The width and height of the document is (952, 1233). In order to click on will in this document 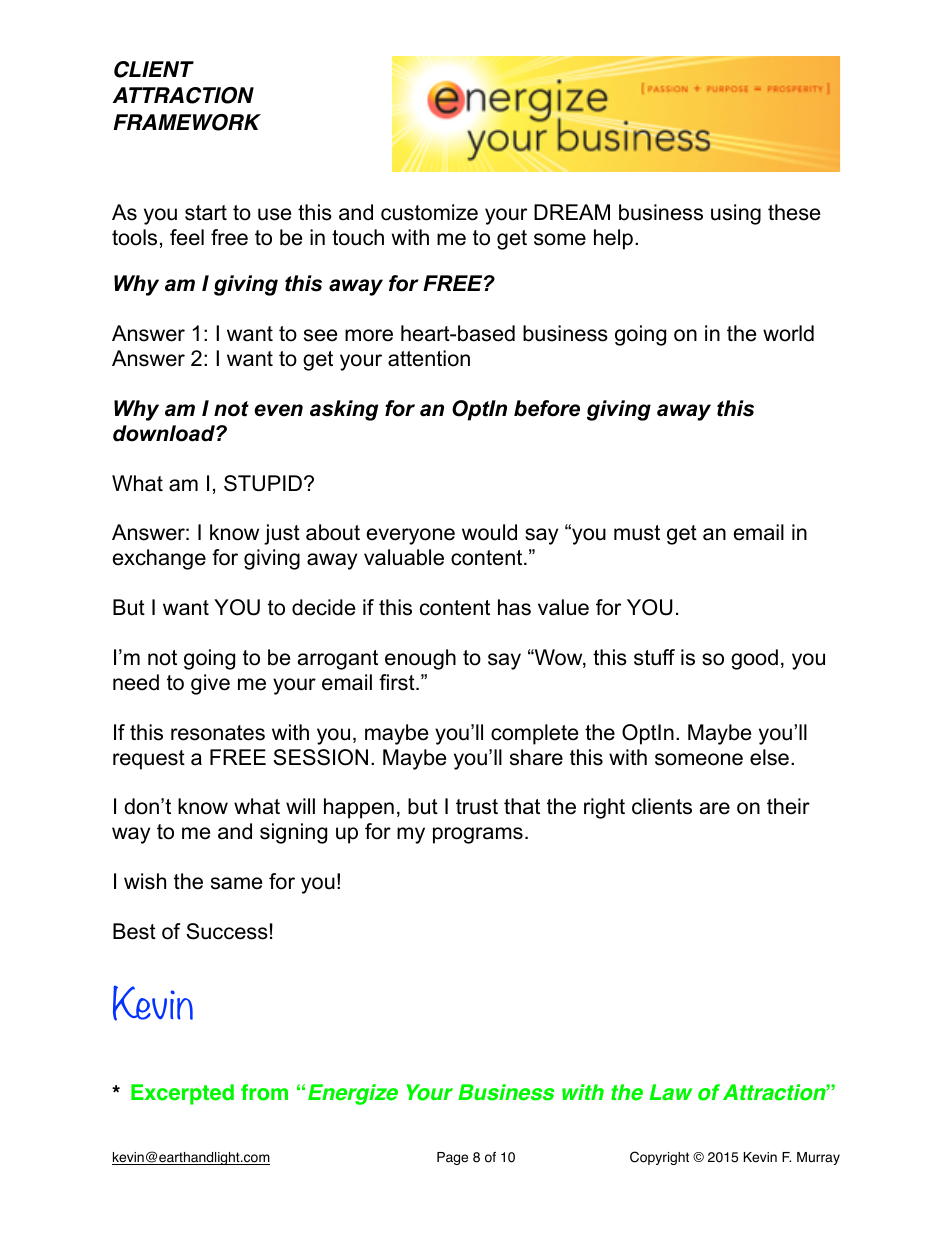, I will do `click(300, 806)`.
